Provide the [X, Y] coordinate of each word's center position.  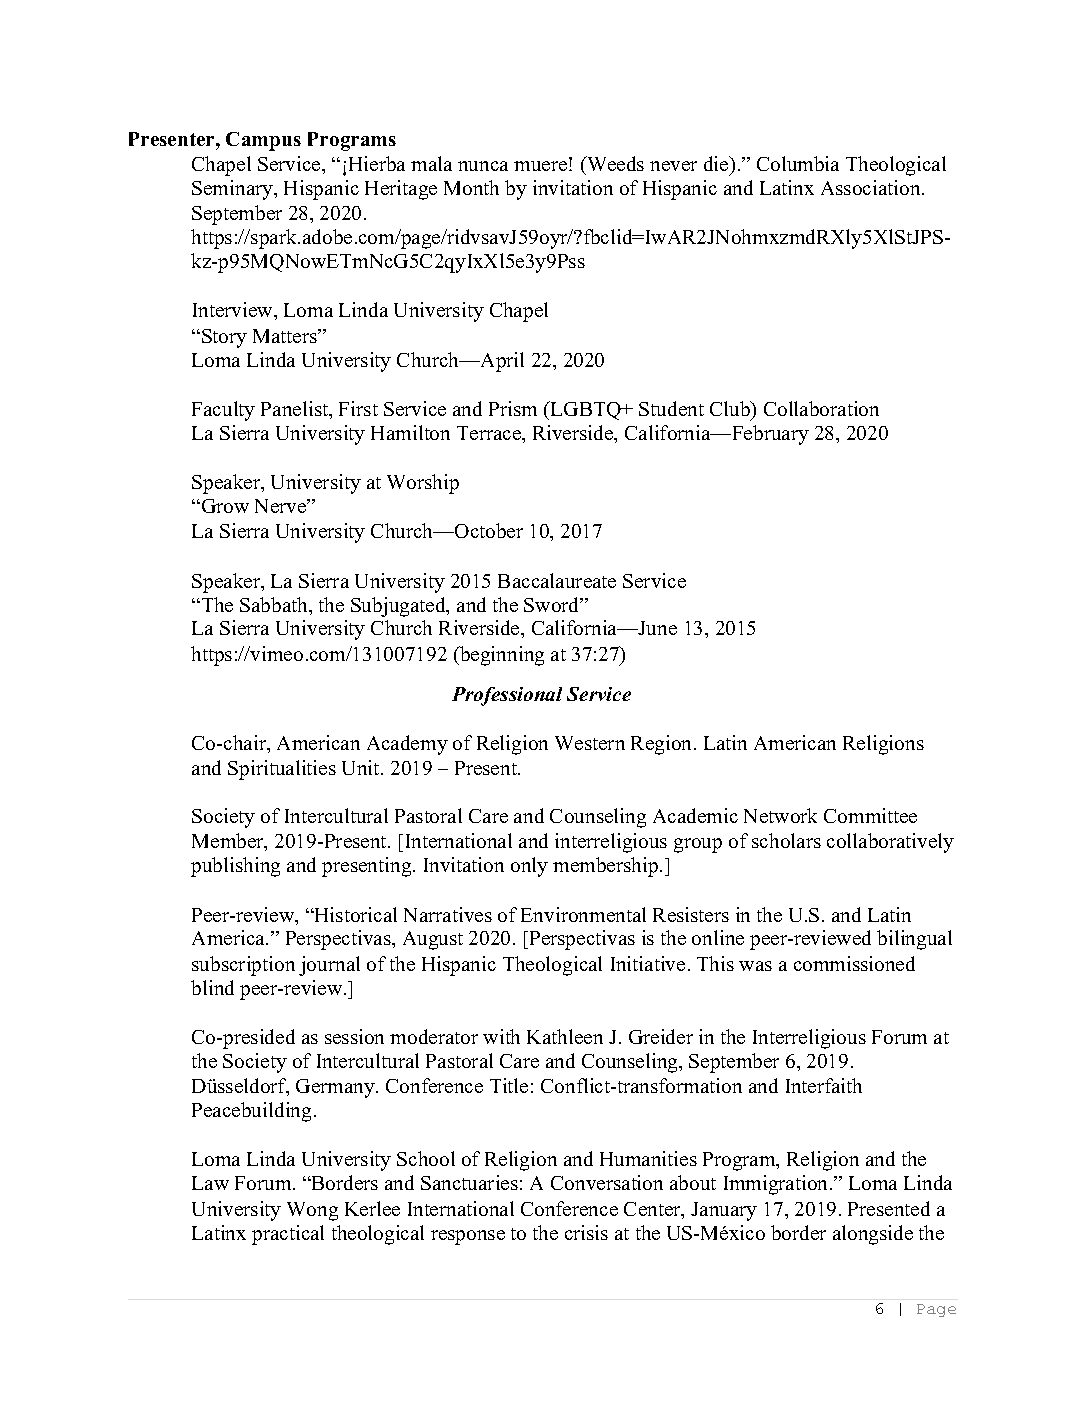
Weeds [614, 163]
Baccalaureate [557, 580]
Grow [224, 506]
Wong [312, 1211]
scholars [786, 840]
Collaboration [821, 408]
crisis [586, 1232]
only [529, 867]
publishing [235, 867]
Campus [263, 141]
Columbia [798, 163]
